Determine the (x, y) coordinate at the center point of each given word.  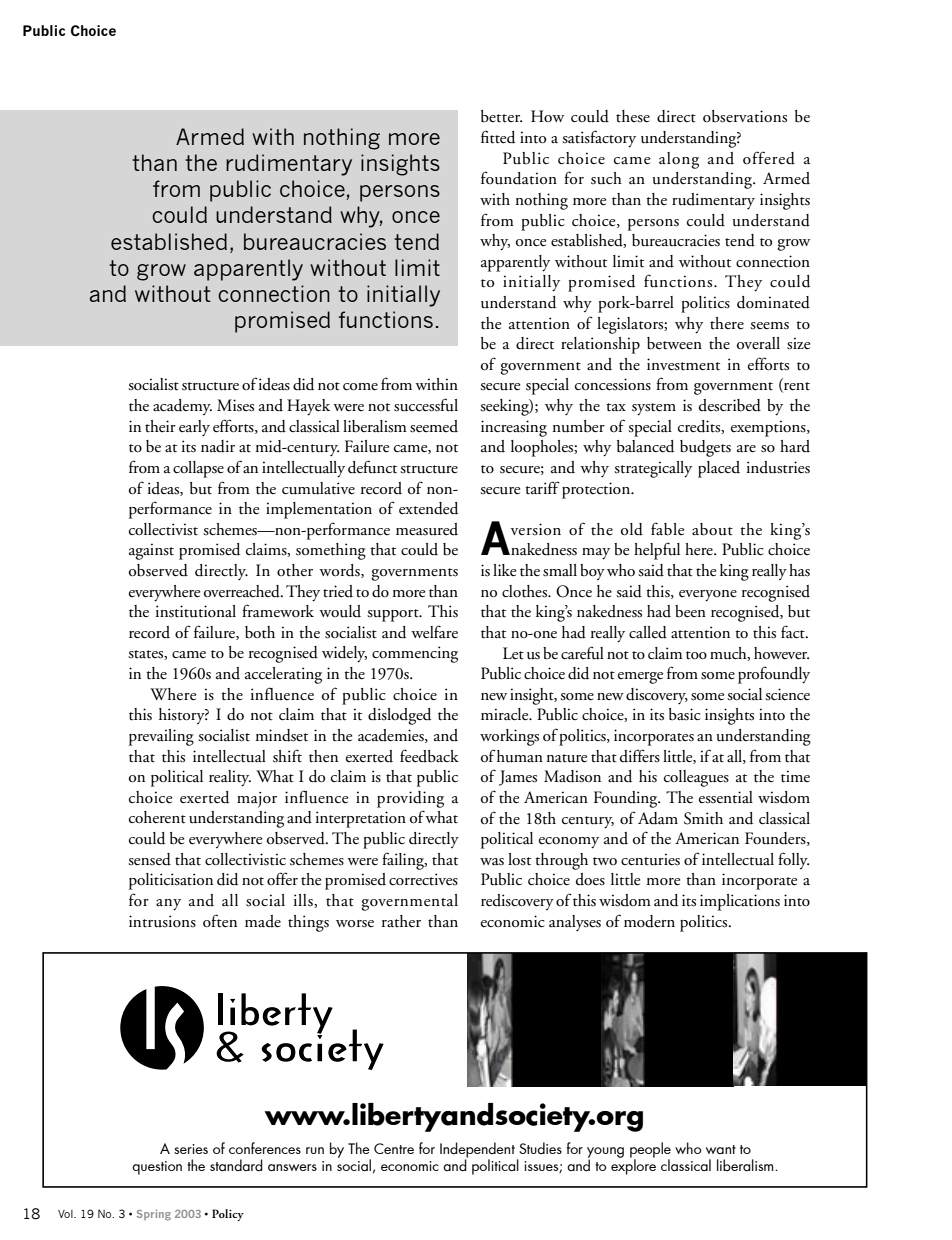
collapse (198, 469)
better (501, 116)
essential (726, 797)
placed (719, 469)
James (518, 778)
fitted (498, 137)
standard (236, 1165)
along (679, 160)
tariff (542, 488)
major (257, 800)
